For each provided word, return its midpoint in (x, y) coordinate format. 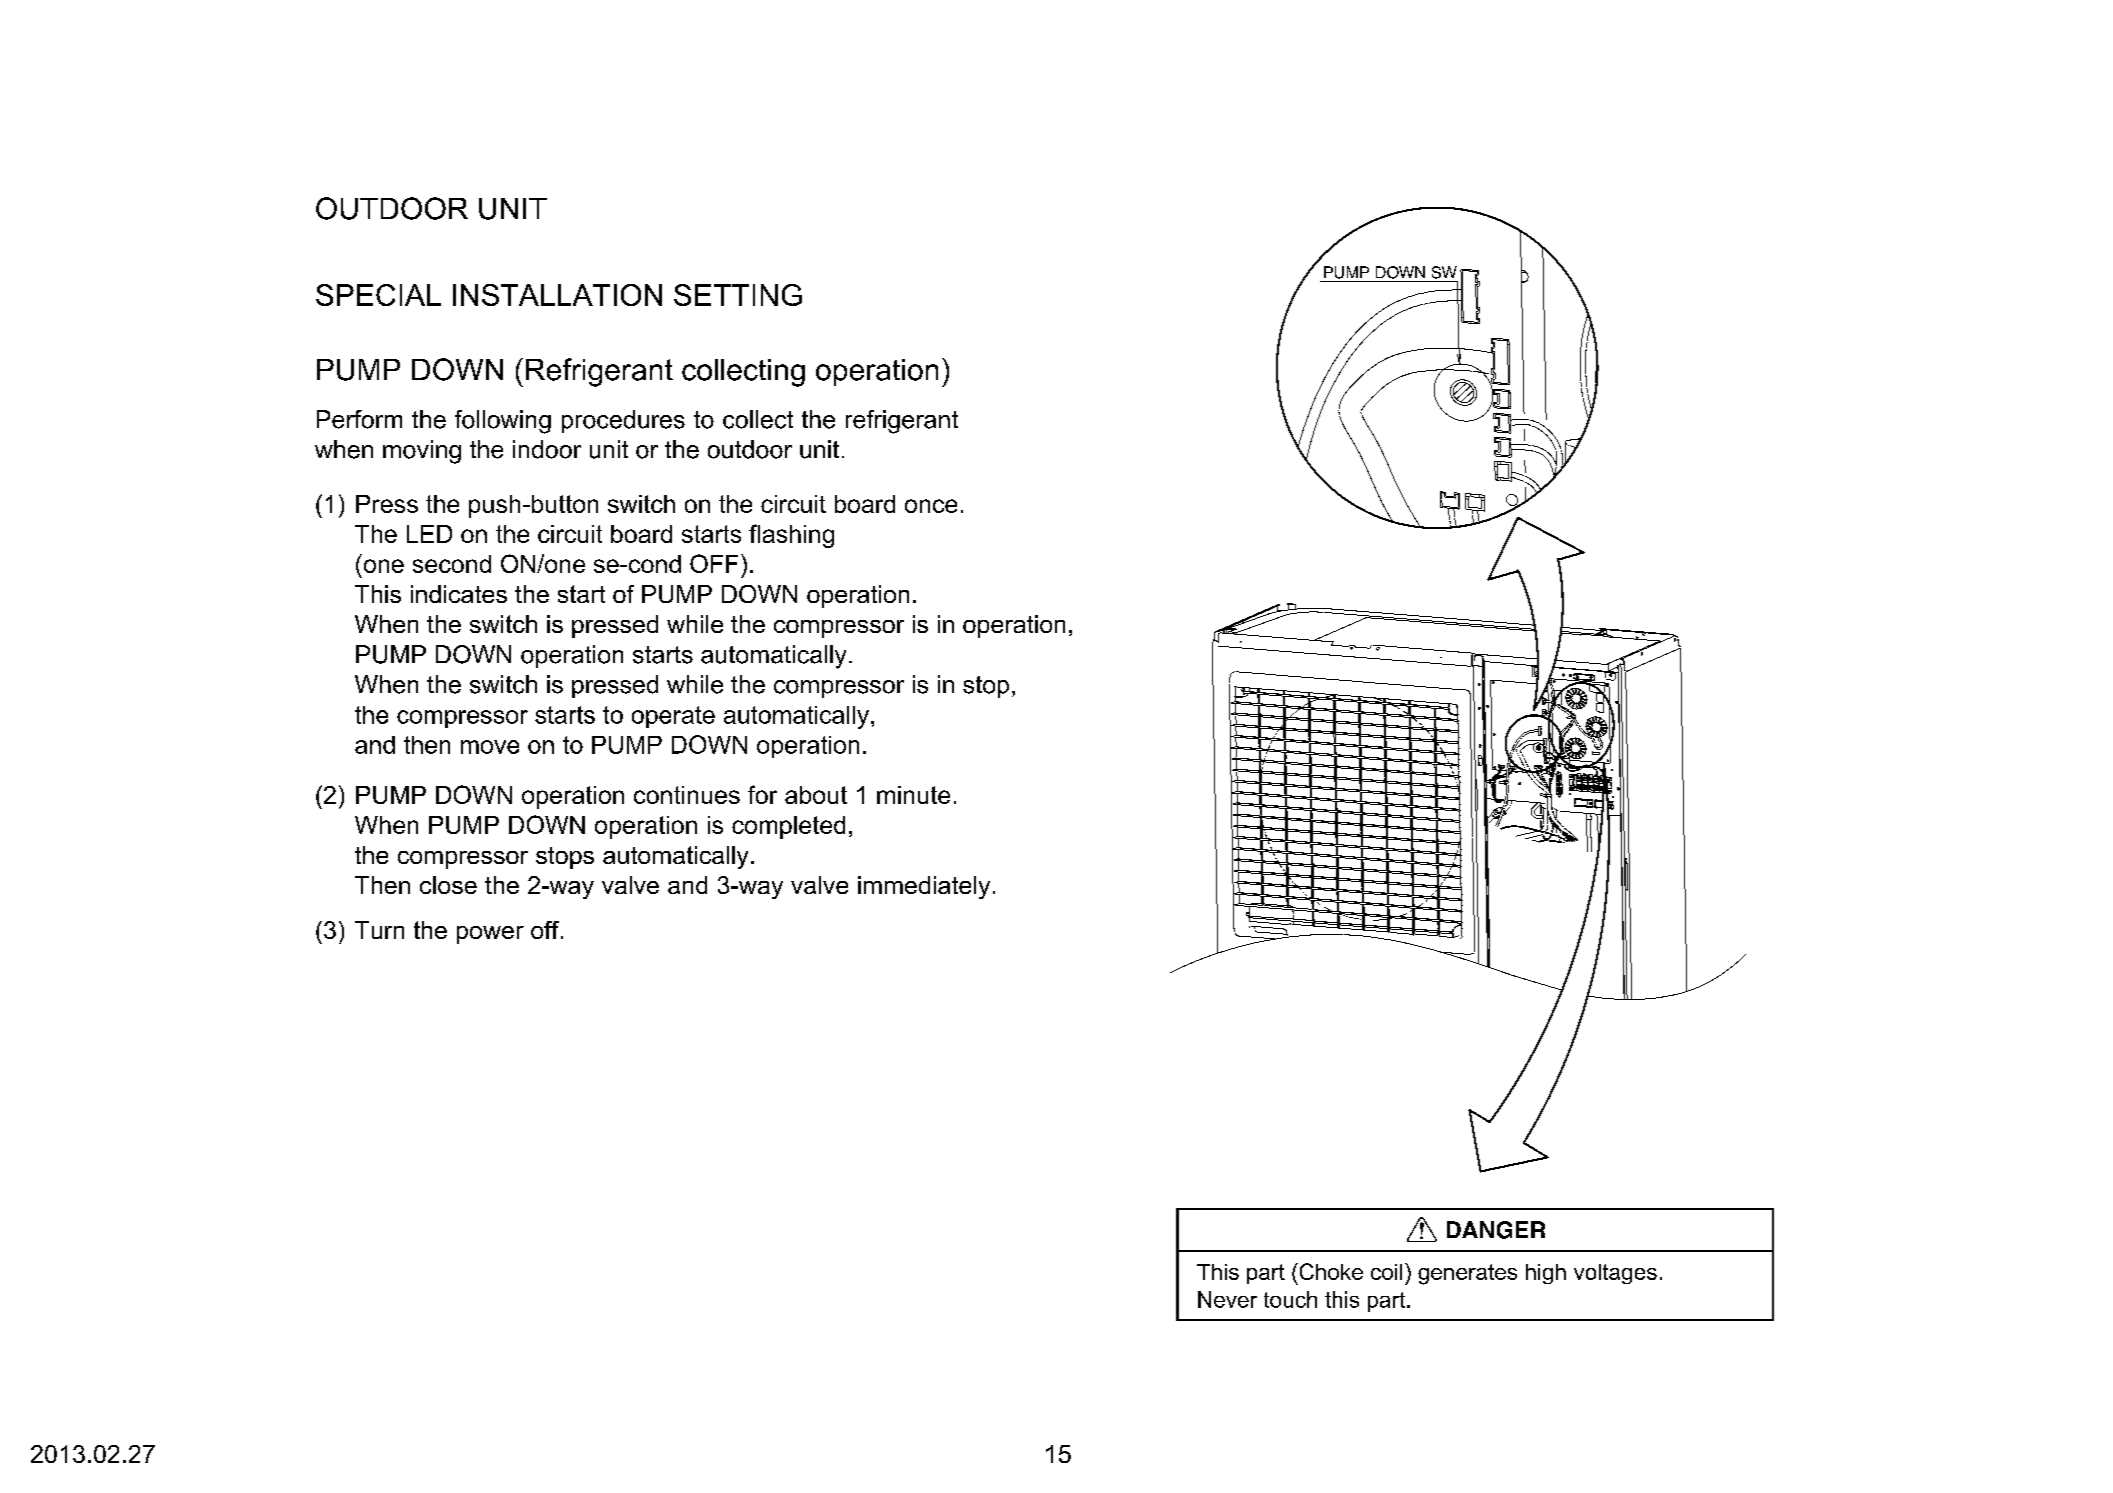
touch (1290, 1299)
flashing (791, 536)
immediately (924, 887)
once (931, 506)
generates (1467, 1274)
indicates (459, 594)
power (490, 935)
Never (1227, 1299)
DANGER (1496, 1230)
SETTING (738, 295)
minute (913, 795)
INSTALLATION (557, 295)
